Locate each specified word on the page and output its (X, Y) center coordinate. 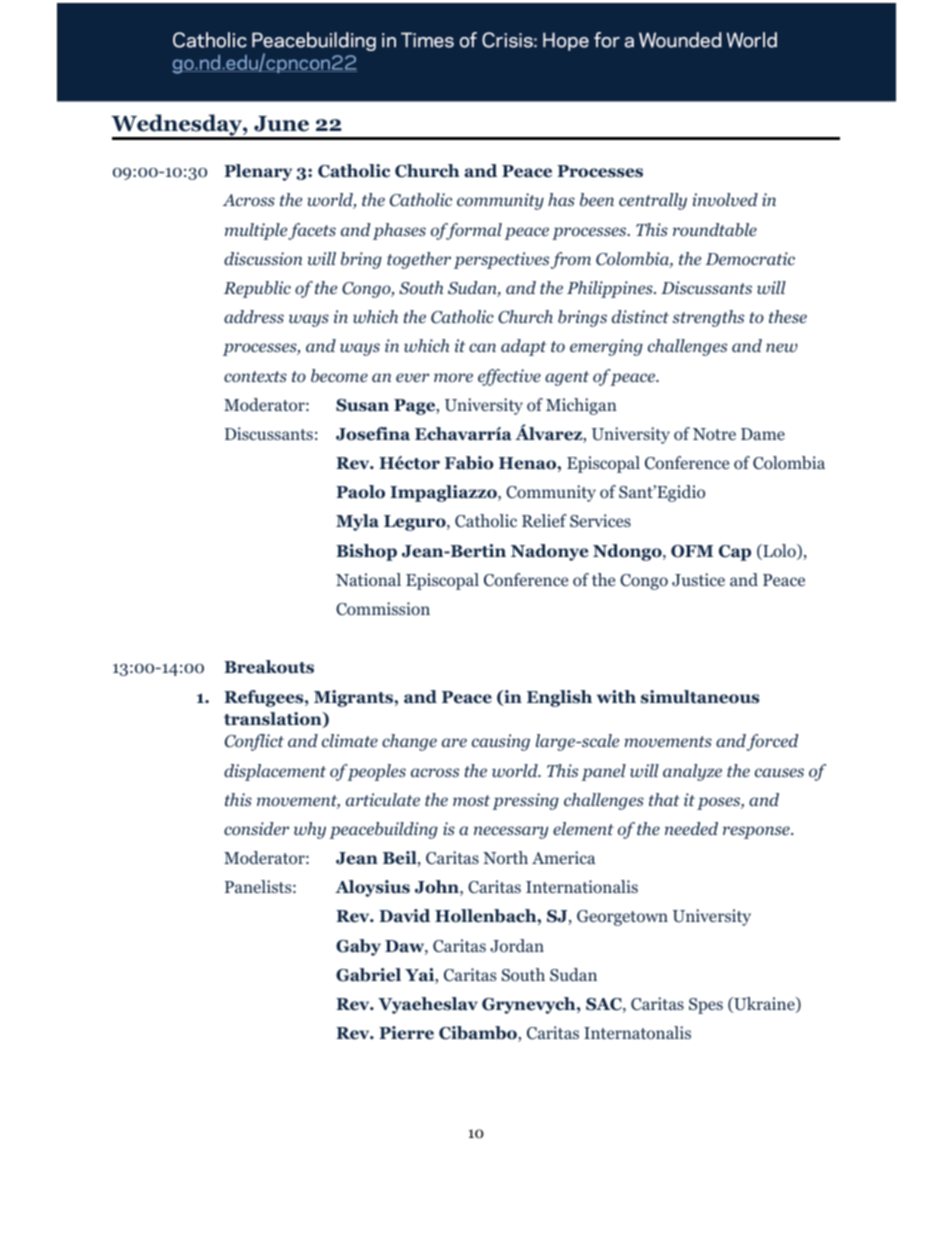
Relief (544, 520)
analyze (692, 772)
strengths (708, 318)
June (281, 124)
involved (725, 199)
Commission (383, 609)
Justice (698, 580)
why (310, 830)
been (597, 199)
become (339, 376)
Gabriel (368, 975)
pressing (525, 801)
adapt (523, 347)
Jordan (517, 946)
